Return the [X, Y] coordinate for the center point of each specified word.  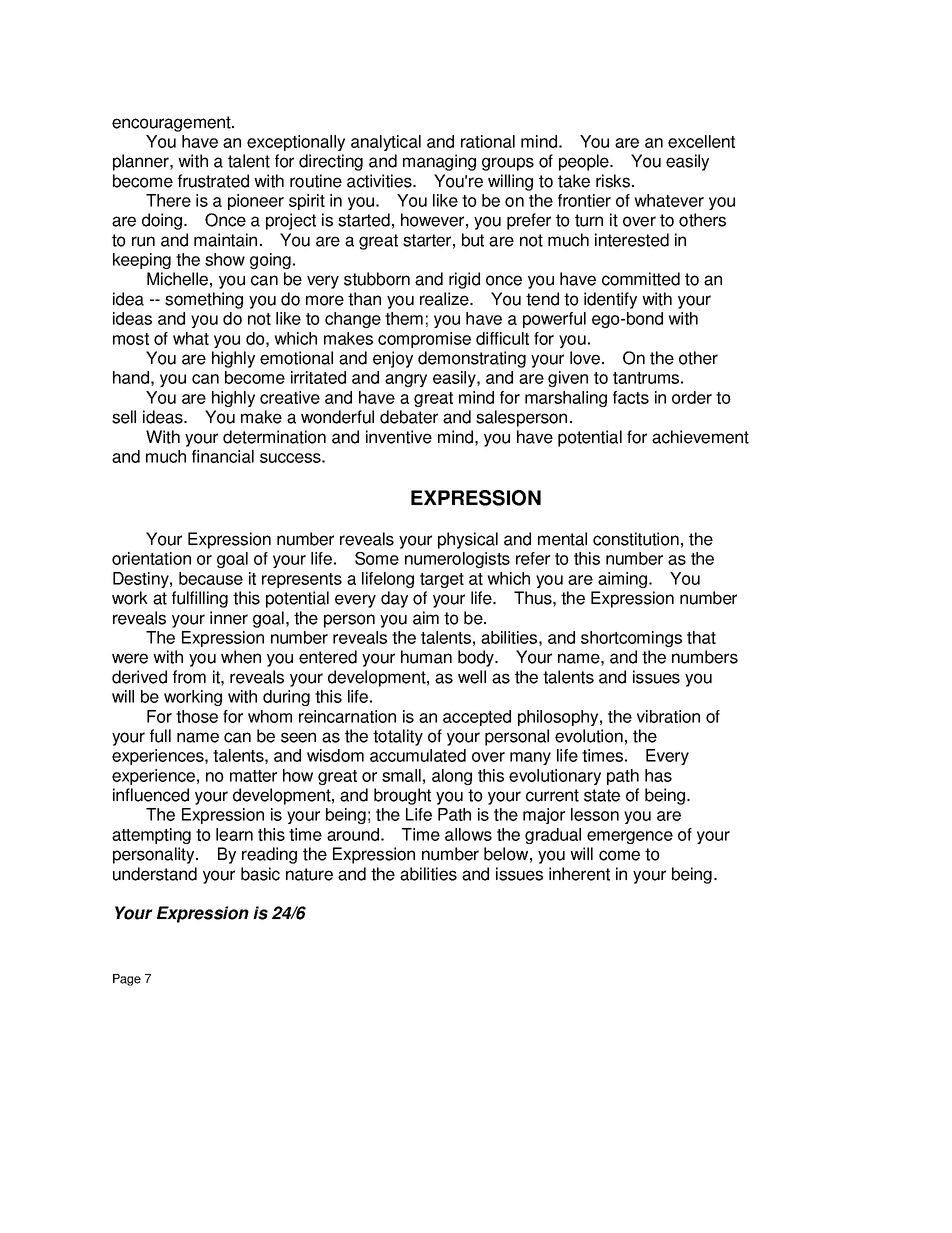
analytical [386, 143]
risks [614, 181]
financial [223, 456]
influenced [151, 795]
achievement [700, 437]
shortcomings [631, 639]
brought [402, 796]
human [426, 657]
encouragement [172, 124]
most [131, 339]
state [602, 795]
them [404, 318]
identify [610, 300]
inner [229, 618]
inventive [399, 437]
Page [127, 980]
